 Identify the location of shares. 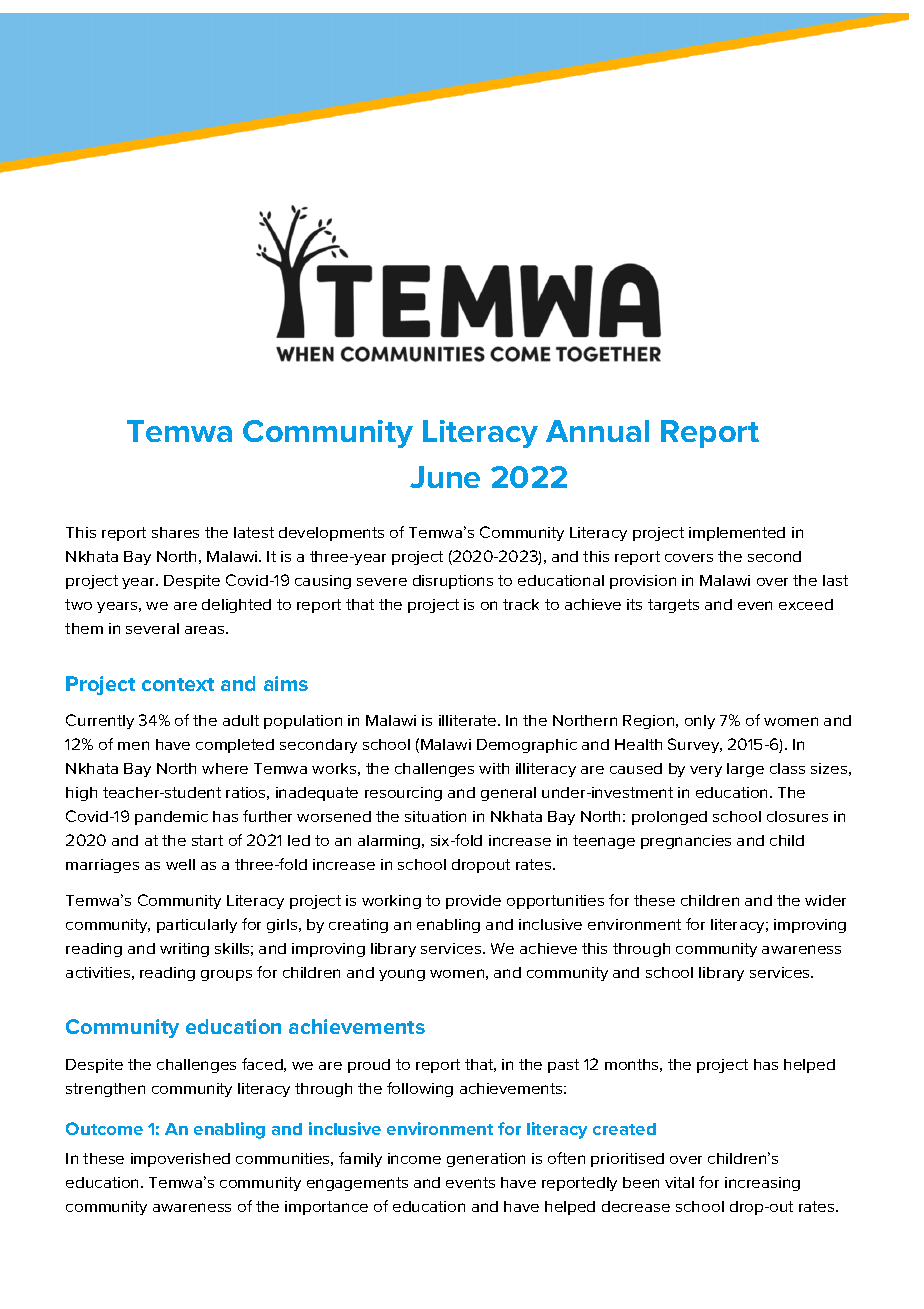
(175, 532).
